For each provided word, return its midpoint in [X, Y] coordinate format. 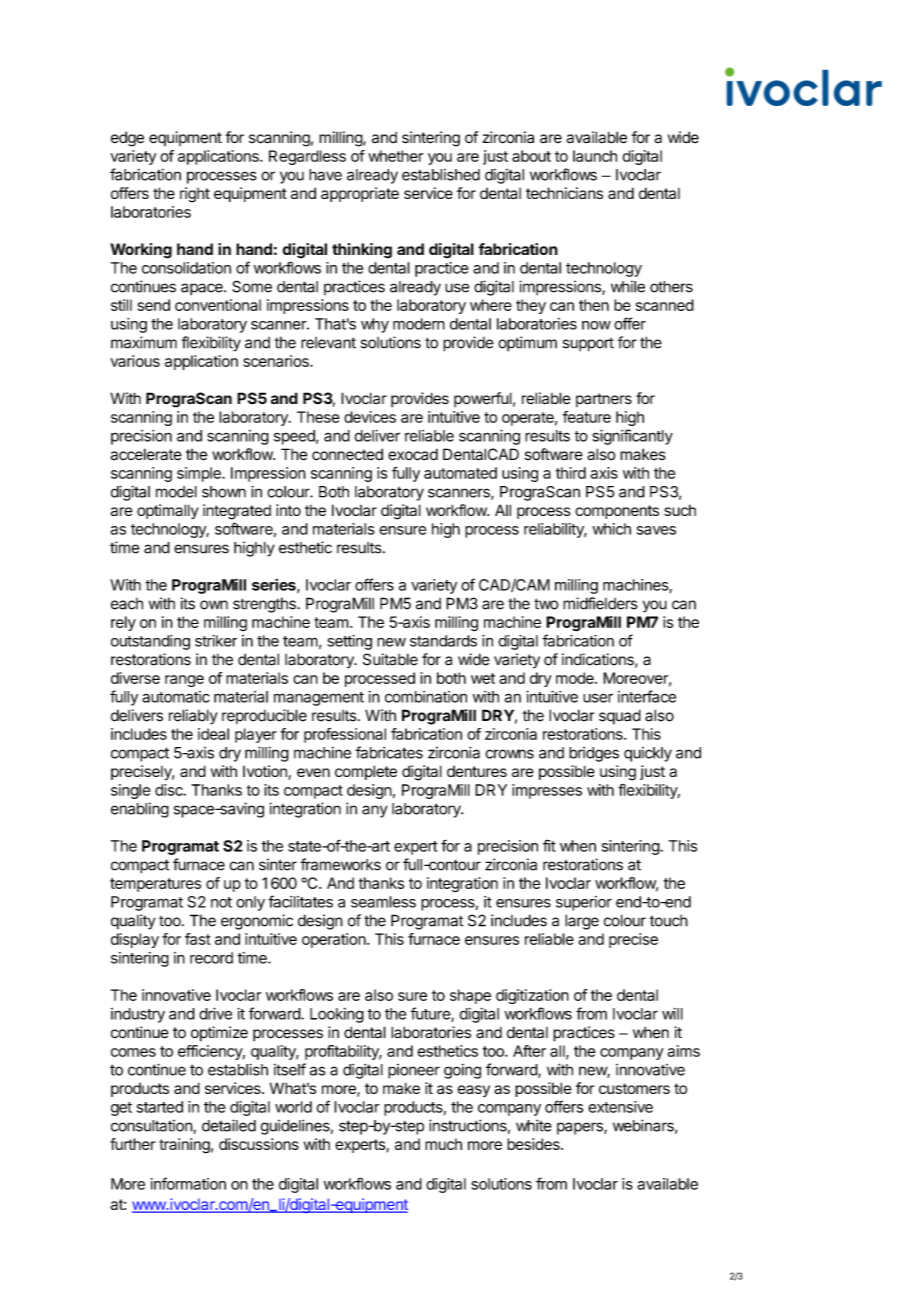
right [195, 195]
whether [395, 156]
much [443, 1144]
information [188, 1183]
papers [581, 1128]
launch [595, 156]
